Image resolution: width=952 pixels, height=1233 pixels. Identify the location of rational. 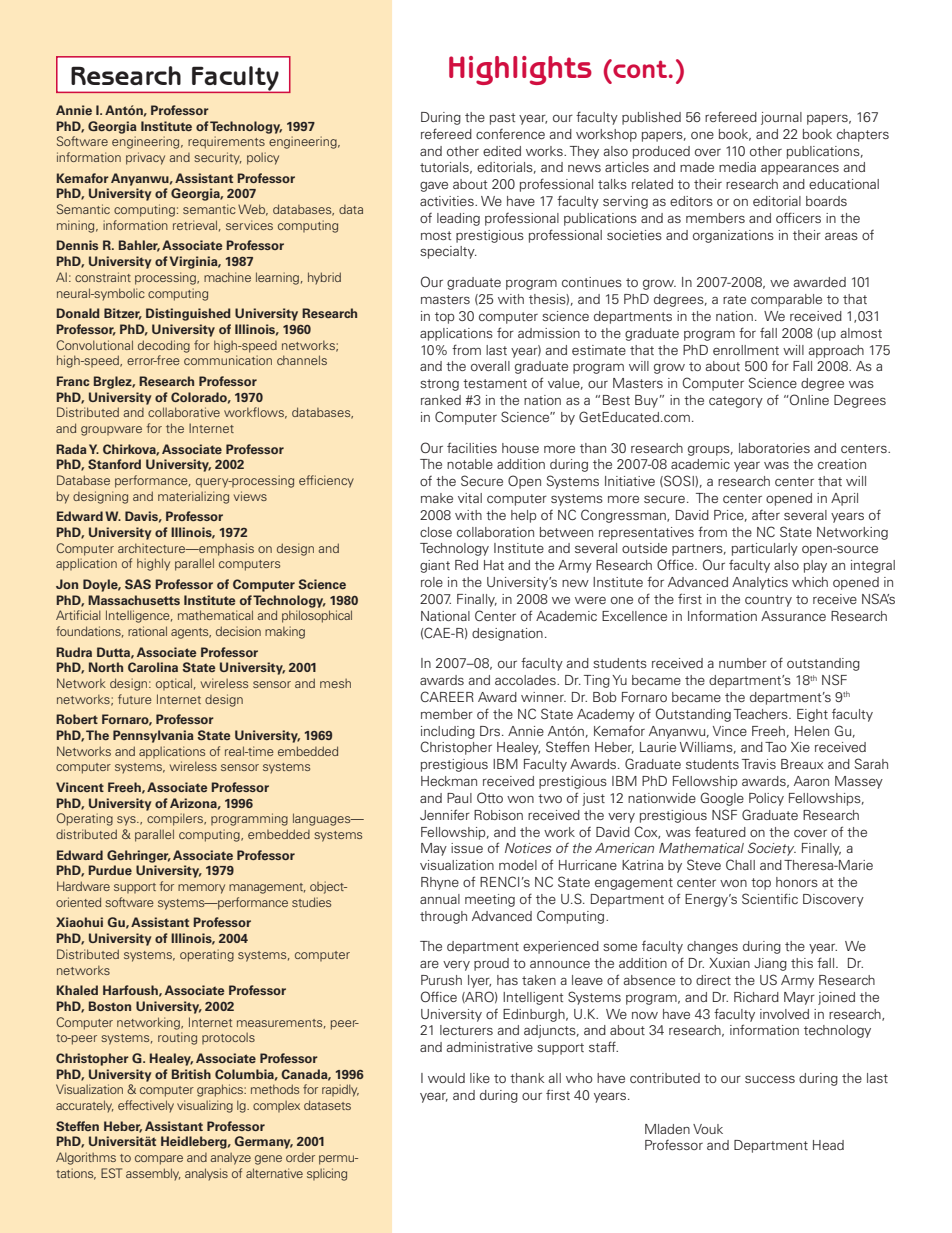
(147, 631).
